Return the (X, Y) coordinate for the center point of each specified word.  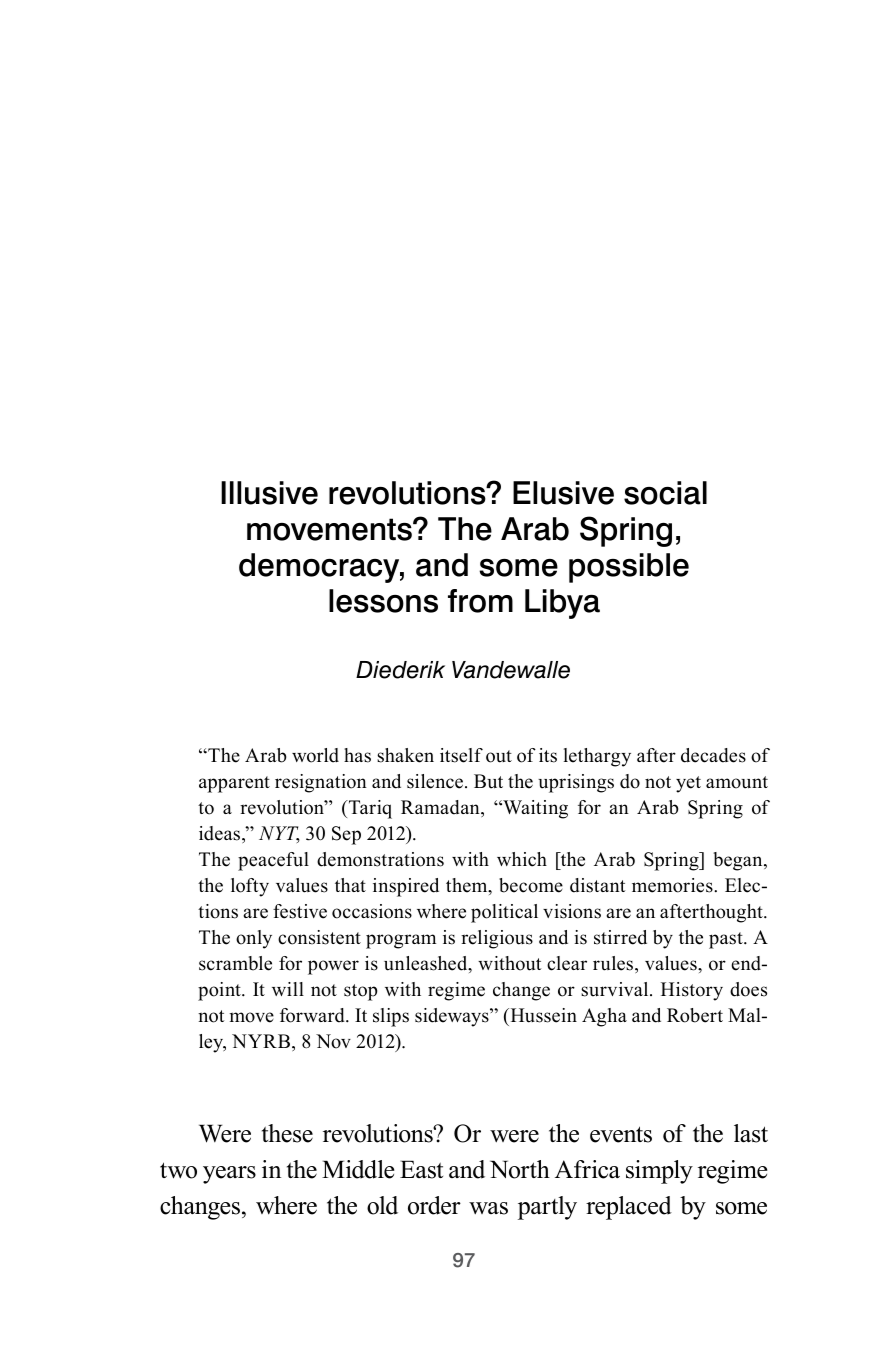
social (665, 493)
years (229, 1175)
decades (713, 755)
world (315, 755)
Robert (695, 1015)
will (288, 989)
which (522, 859)
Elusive (563, 493)
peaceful (273, 861)
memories (673, 885)
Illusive (269, 493)
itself (461, 755)
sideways (453, 1017)
